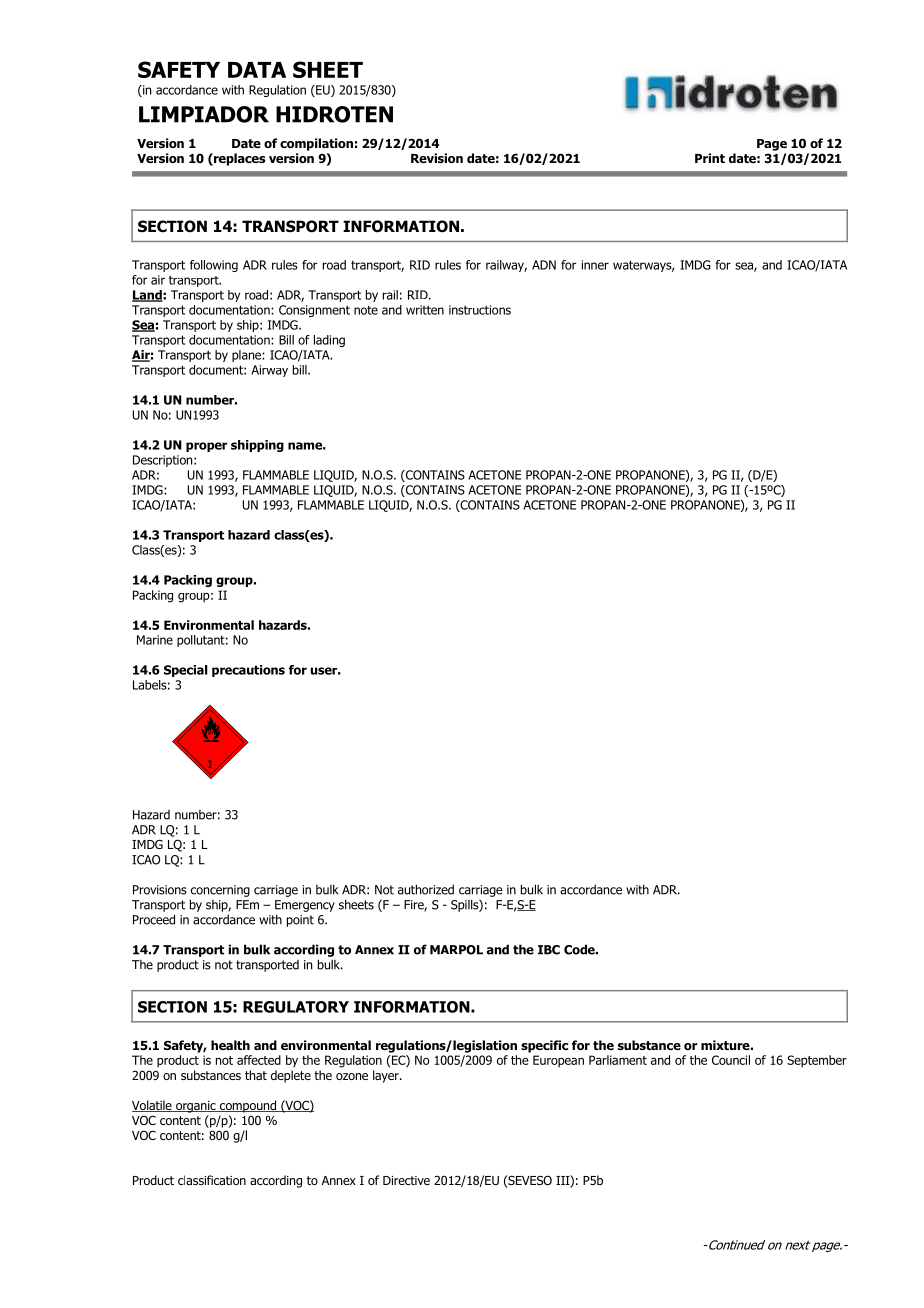 This image has width=924, height=1308. Describe the element at coordinates (544, 265) in the image. I see `ADN` at that location.
